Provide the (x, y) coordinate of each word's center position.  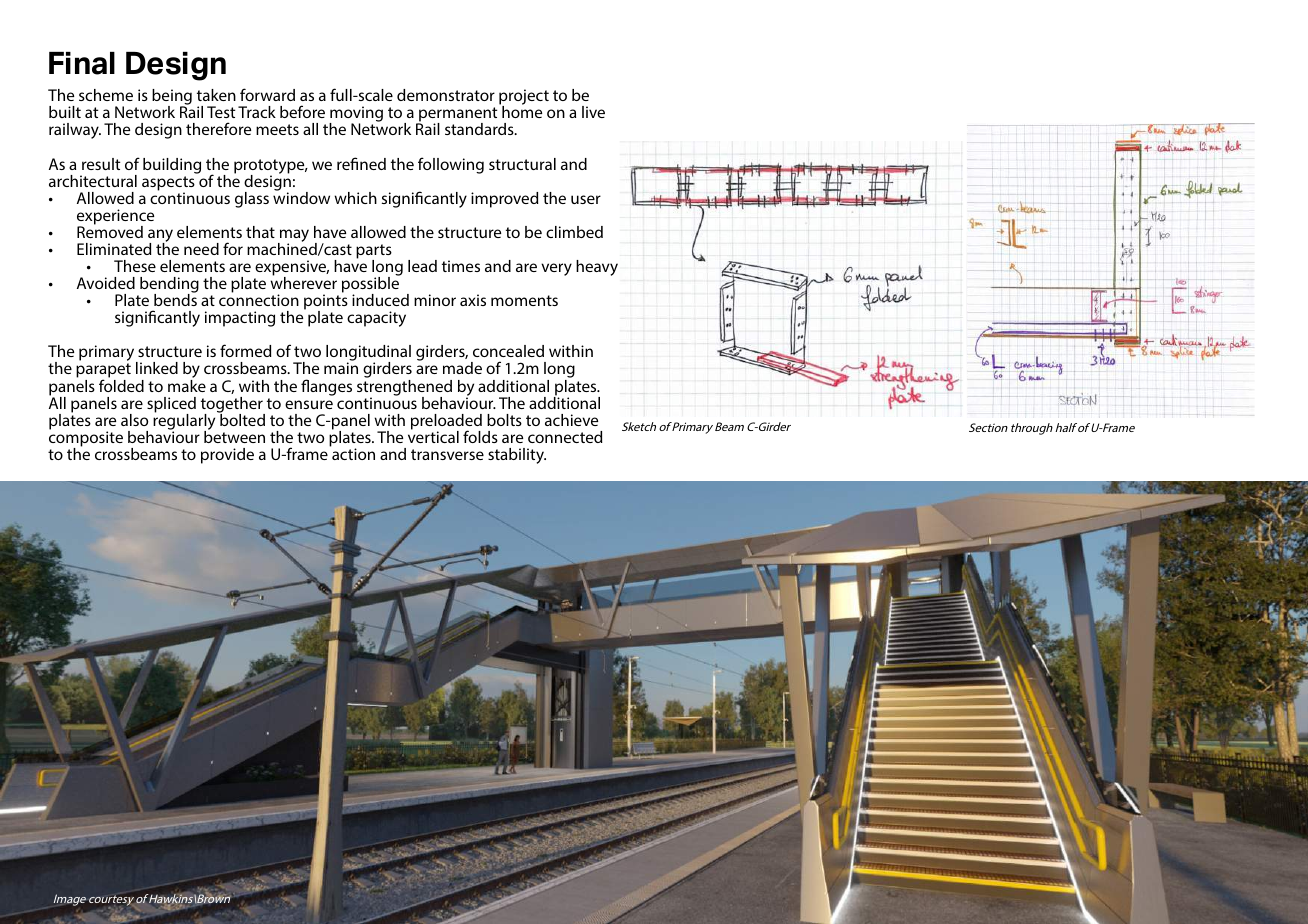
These (135, 266)
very (556, 269)
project (524, 98)
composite (86, 439)
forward (267, 94)
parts (374, 252)
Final (82, 63)
